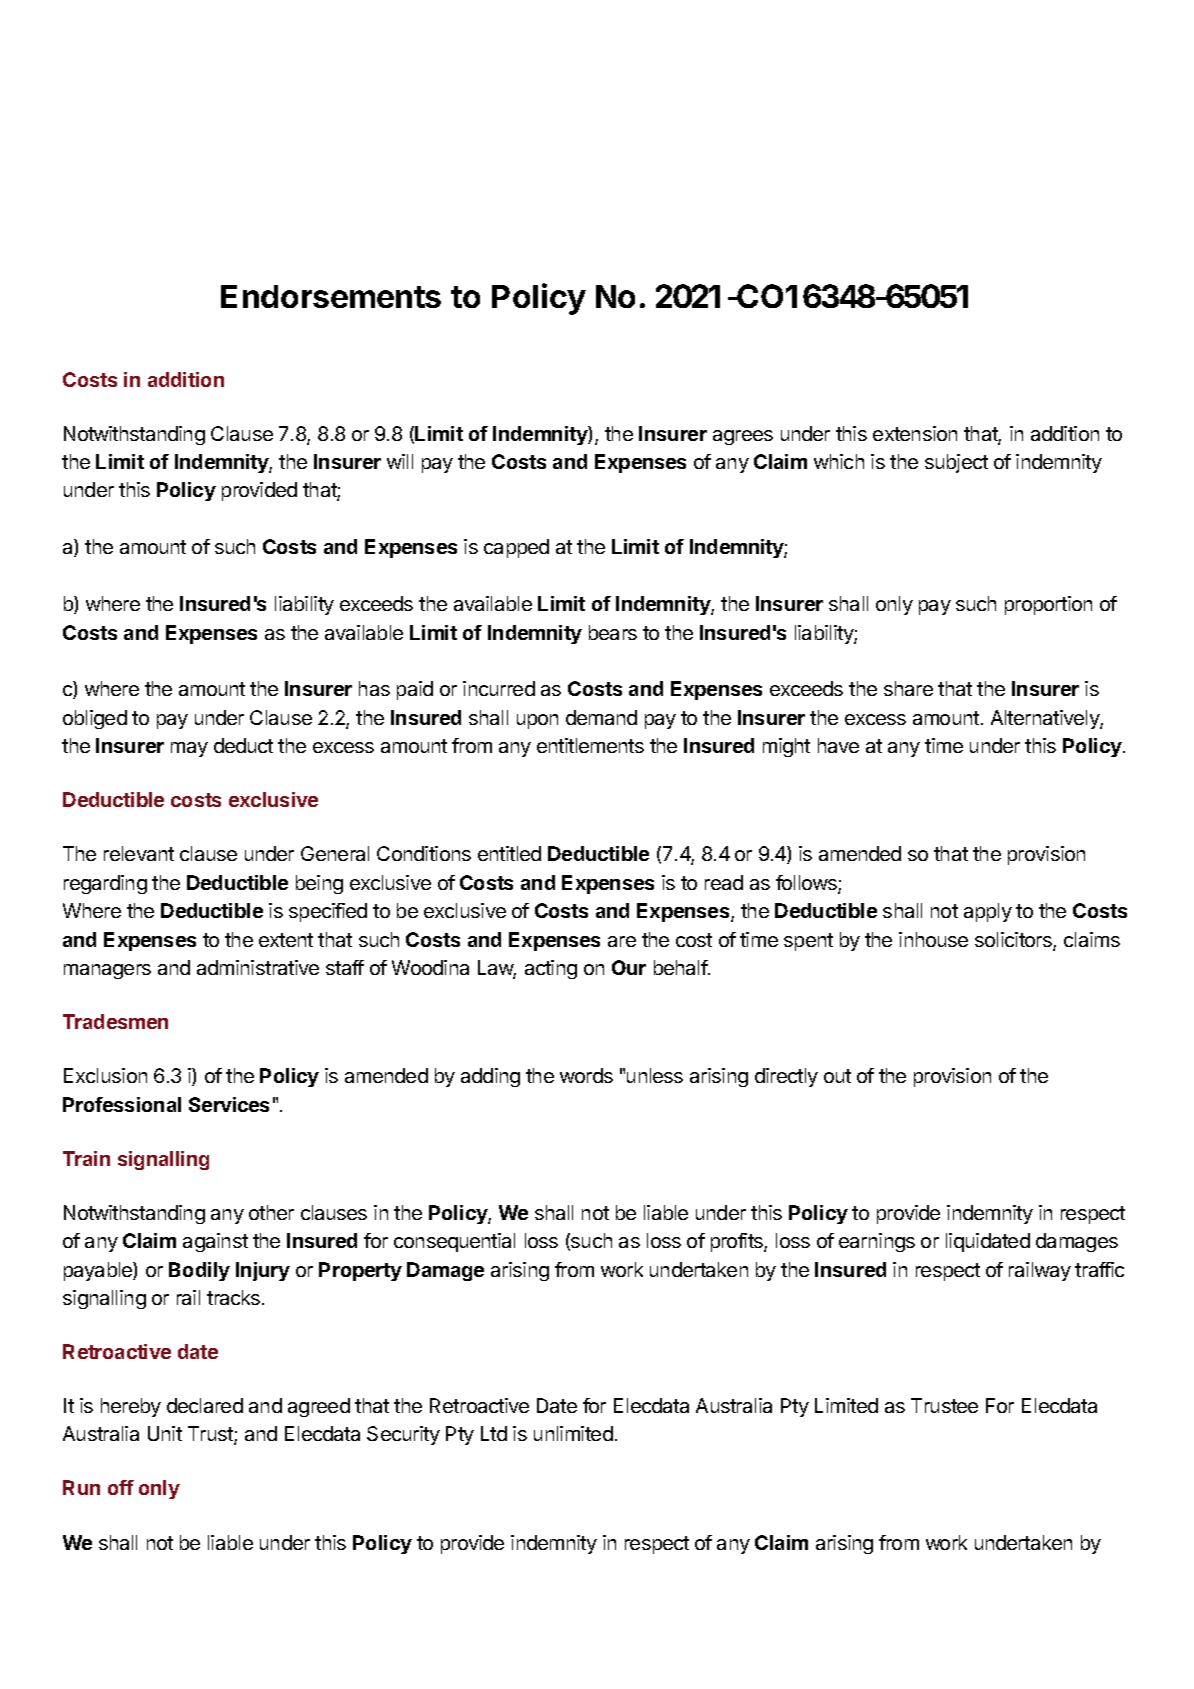 This document has width=1194, height=1689. What do you see at coordinates (494, 1433) in the document?
I see `Ltd` at bounding box center [494, 1433].
